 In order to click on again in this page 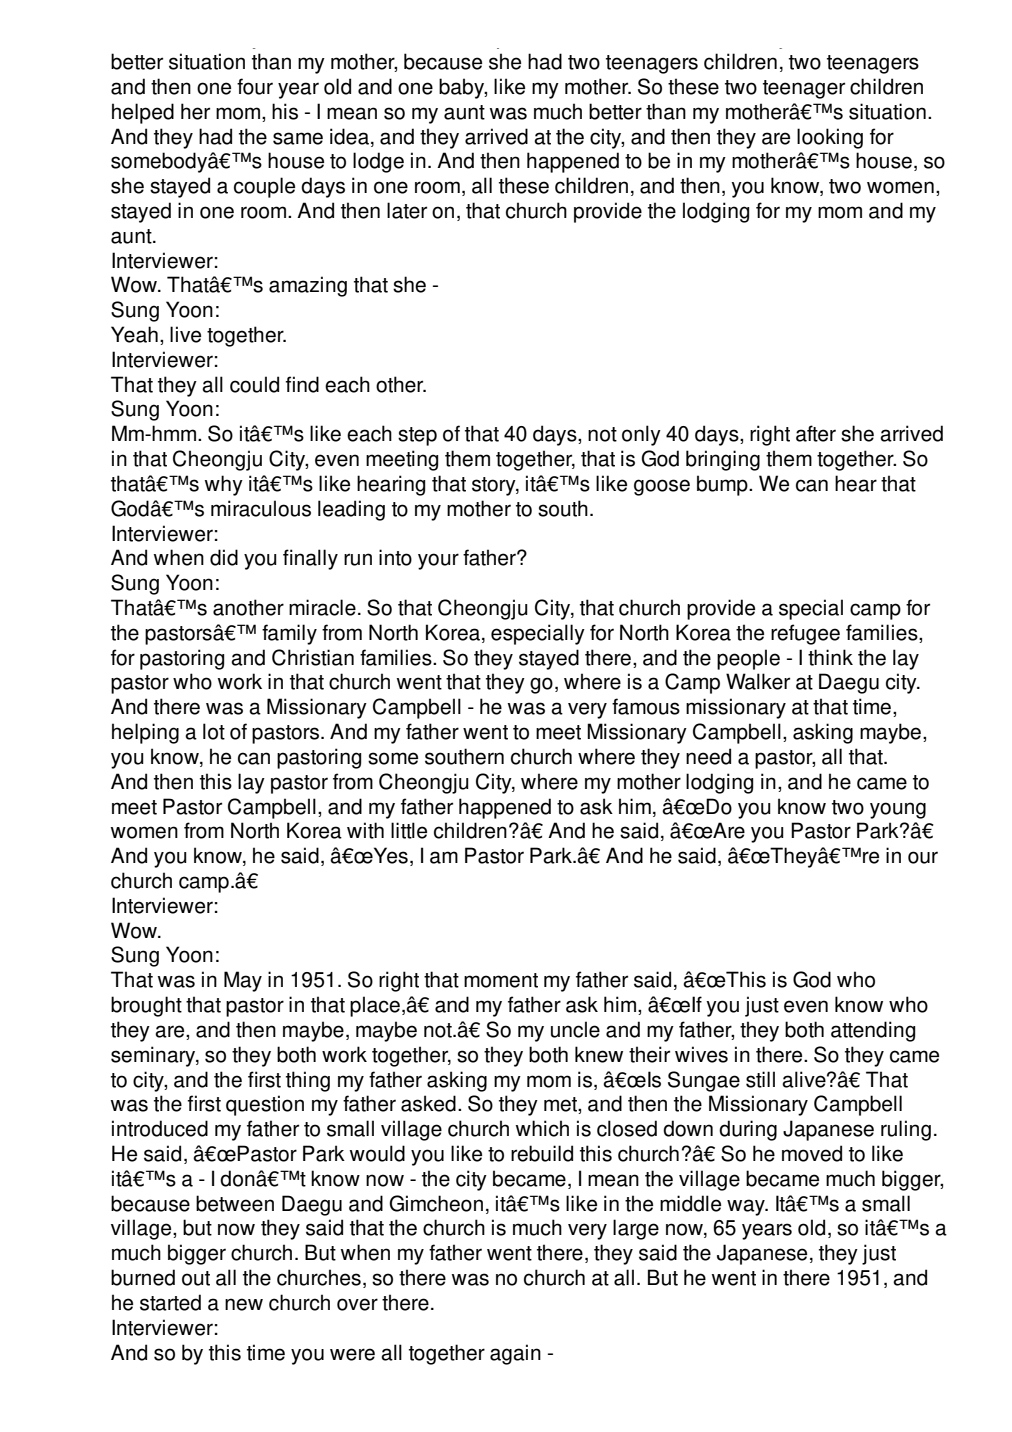, I will do `click(515, 1354)`.
